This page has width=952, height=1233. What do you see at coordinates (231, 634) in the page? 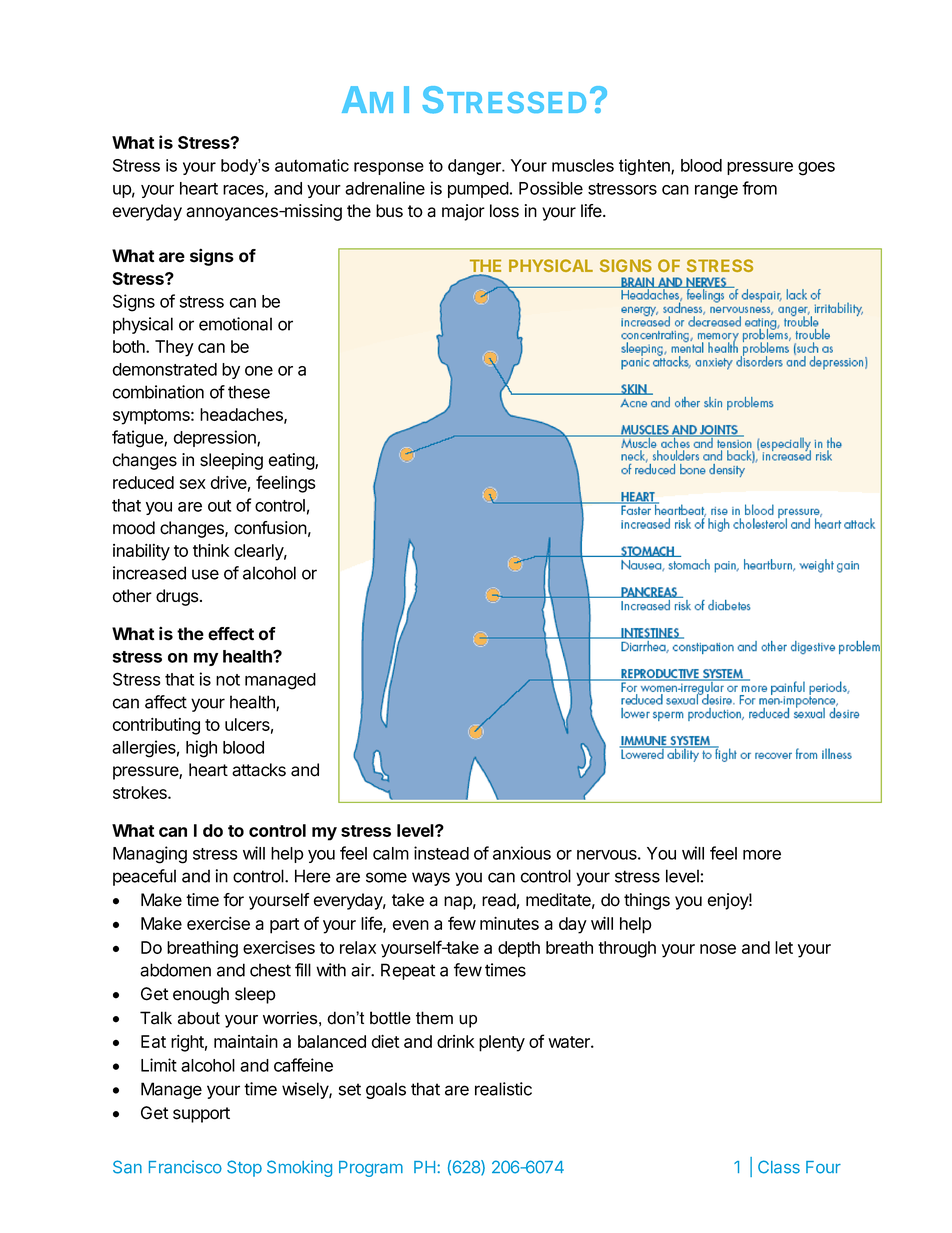
I see `effect` at bounding box center [231, 634].
